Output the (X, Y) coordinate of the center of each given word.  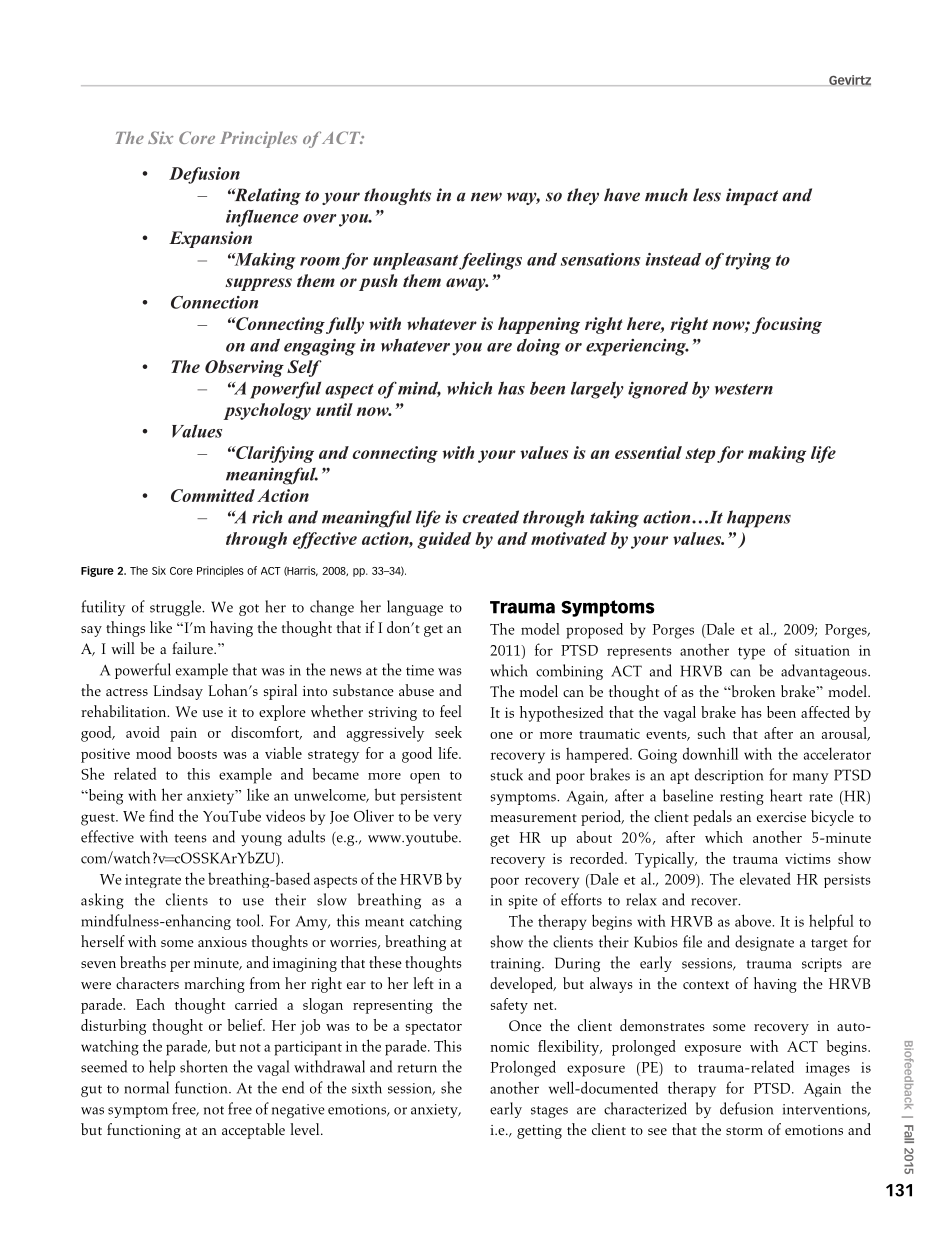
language (415, 608)
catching (436, 922)
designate (764, 943)
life (449, 753)
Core (181, 571)
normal (146, 1087)
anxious (222, 942)
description (729, 776)
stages (549, 1112)
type (751, 653)
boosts (197, 753)
